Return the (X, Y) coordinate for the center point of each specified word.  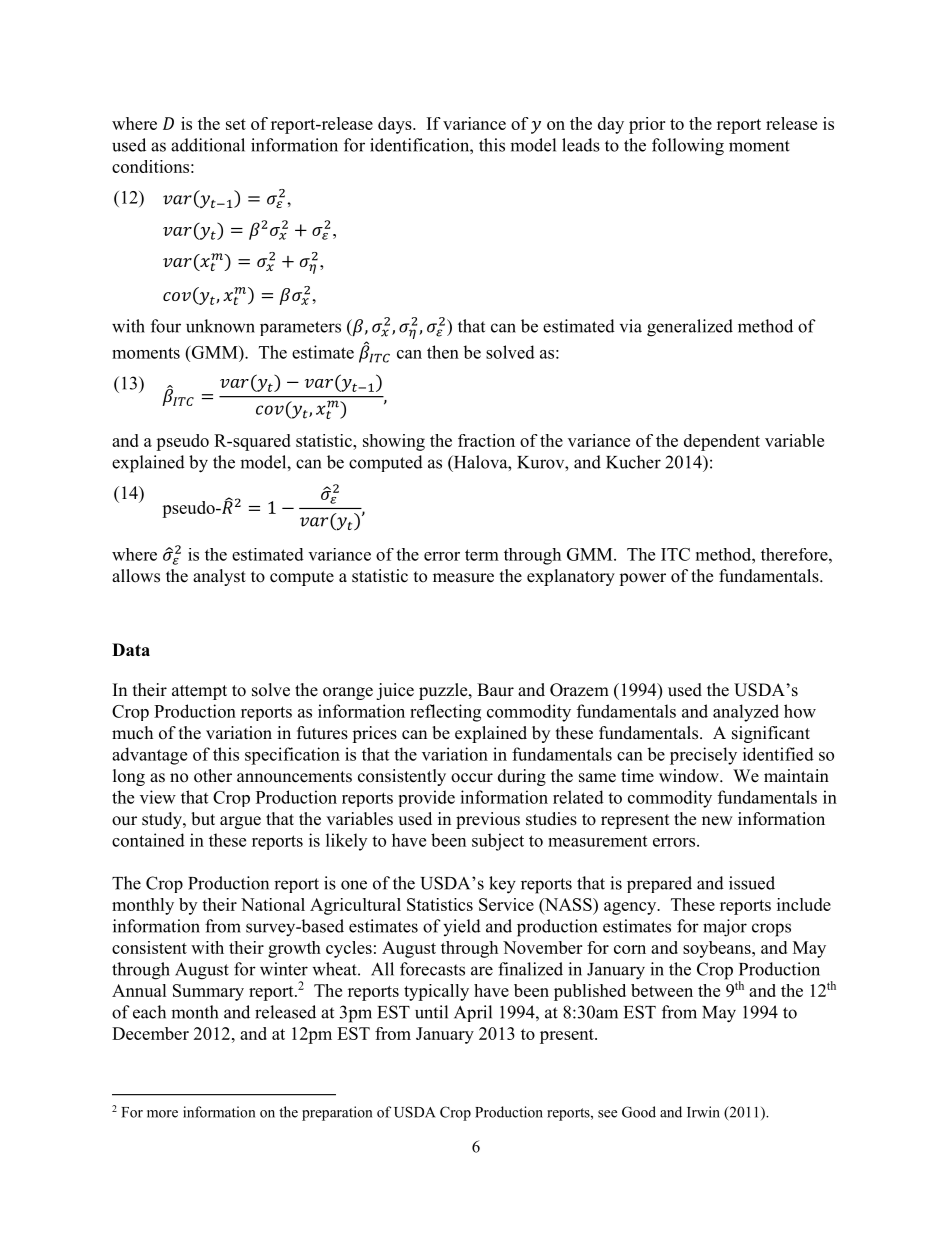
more (162, 1114)
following (688, 147)
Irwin (703, 1112)
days (396, 125)
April (473, 1013)
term (482, 555)
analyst (219, 577)
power (642, 579)
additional (208, 145)
